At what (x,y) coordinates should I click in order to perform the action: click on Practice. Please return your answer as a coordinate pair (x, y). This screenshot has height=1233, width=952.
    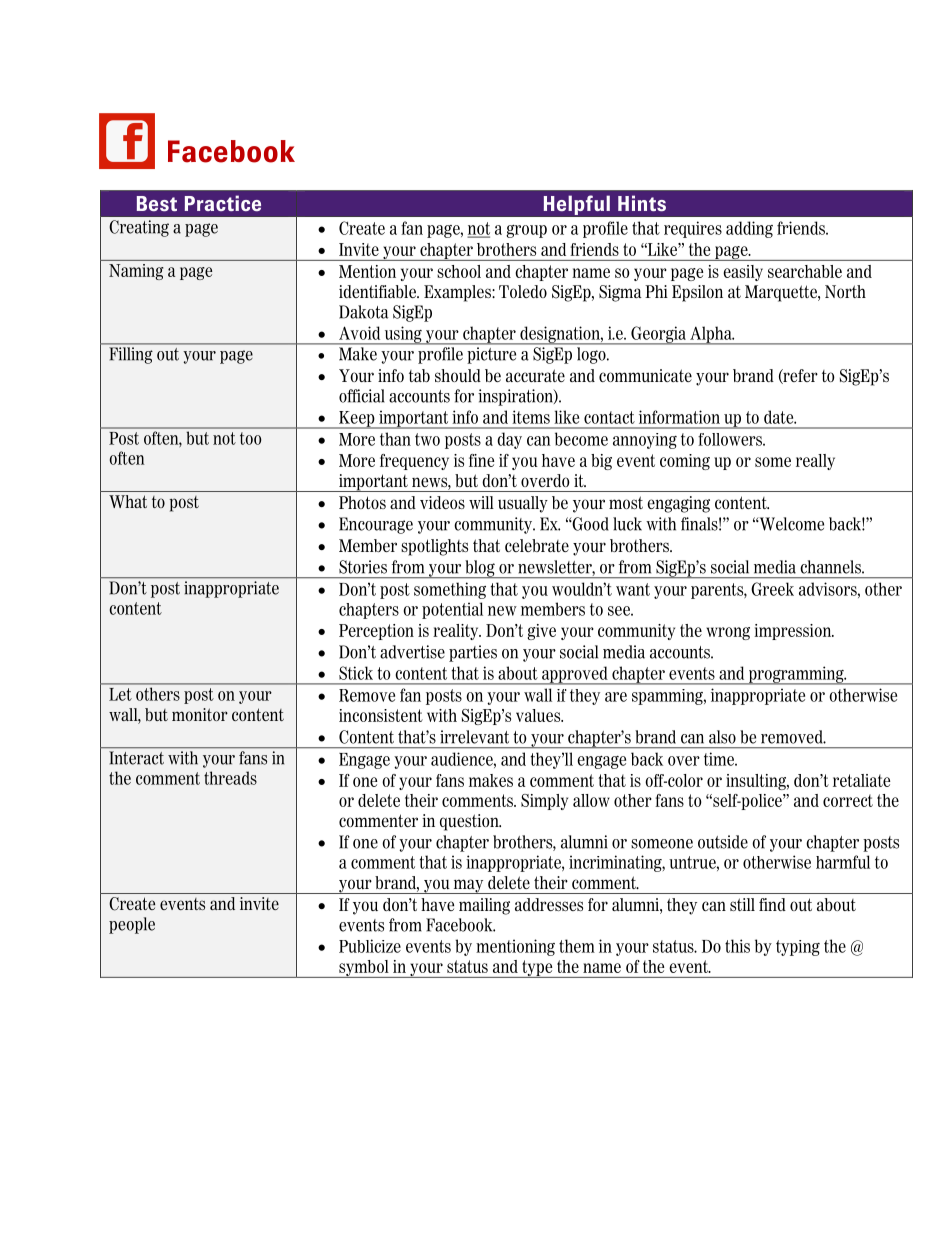
    Looking at the image, I should click on (223, 203).
